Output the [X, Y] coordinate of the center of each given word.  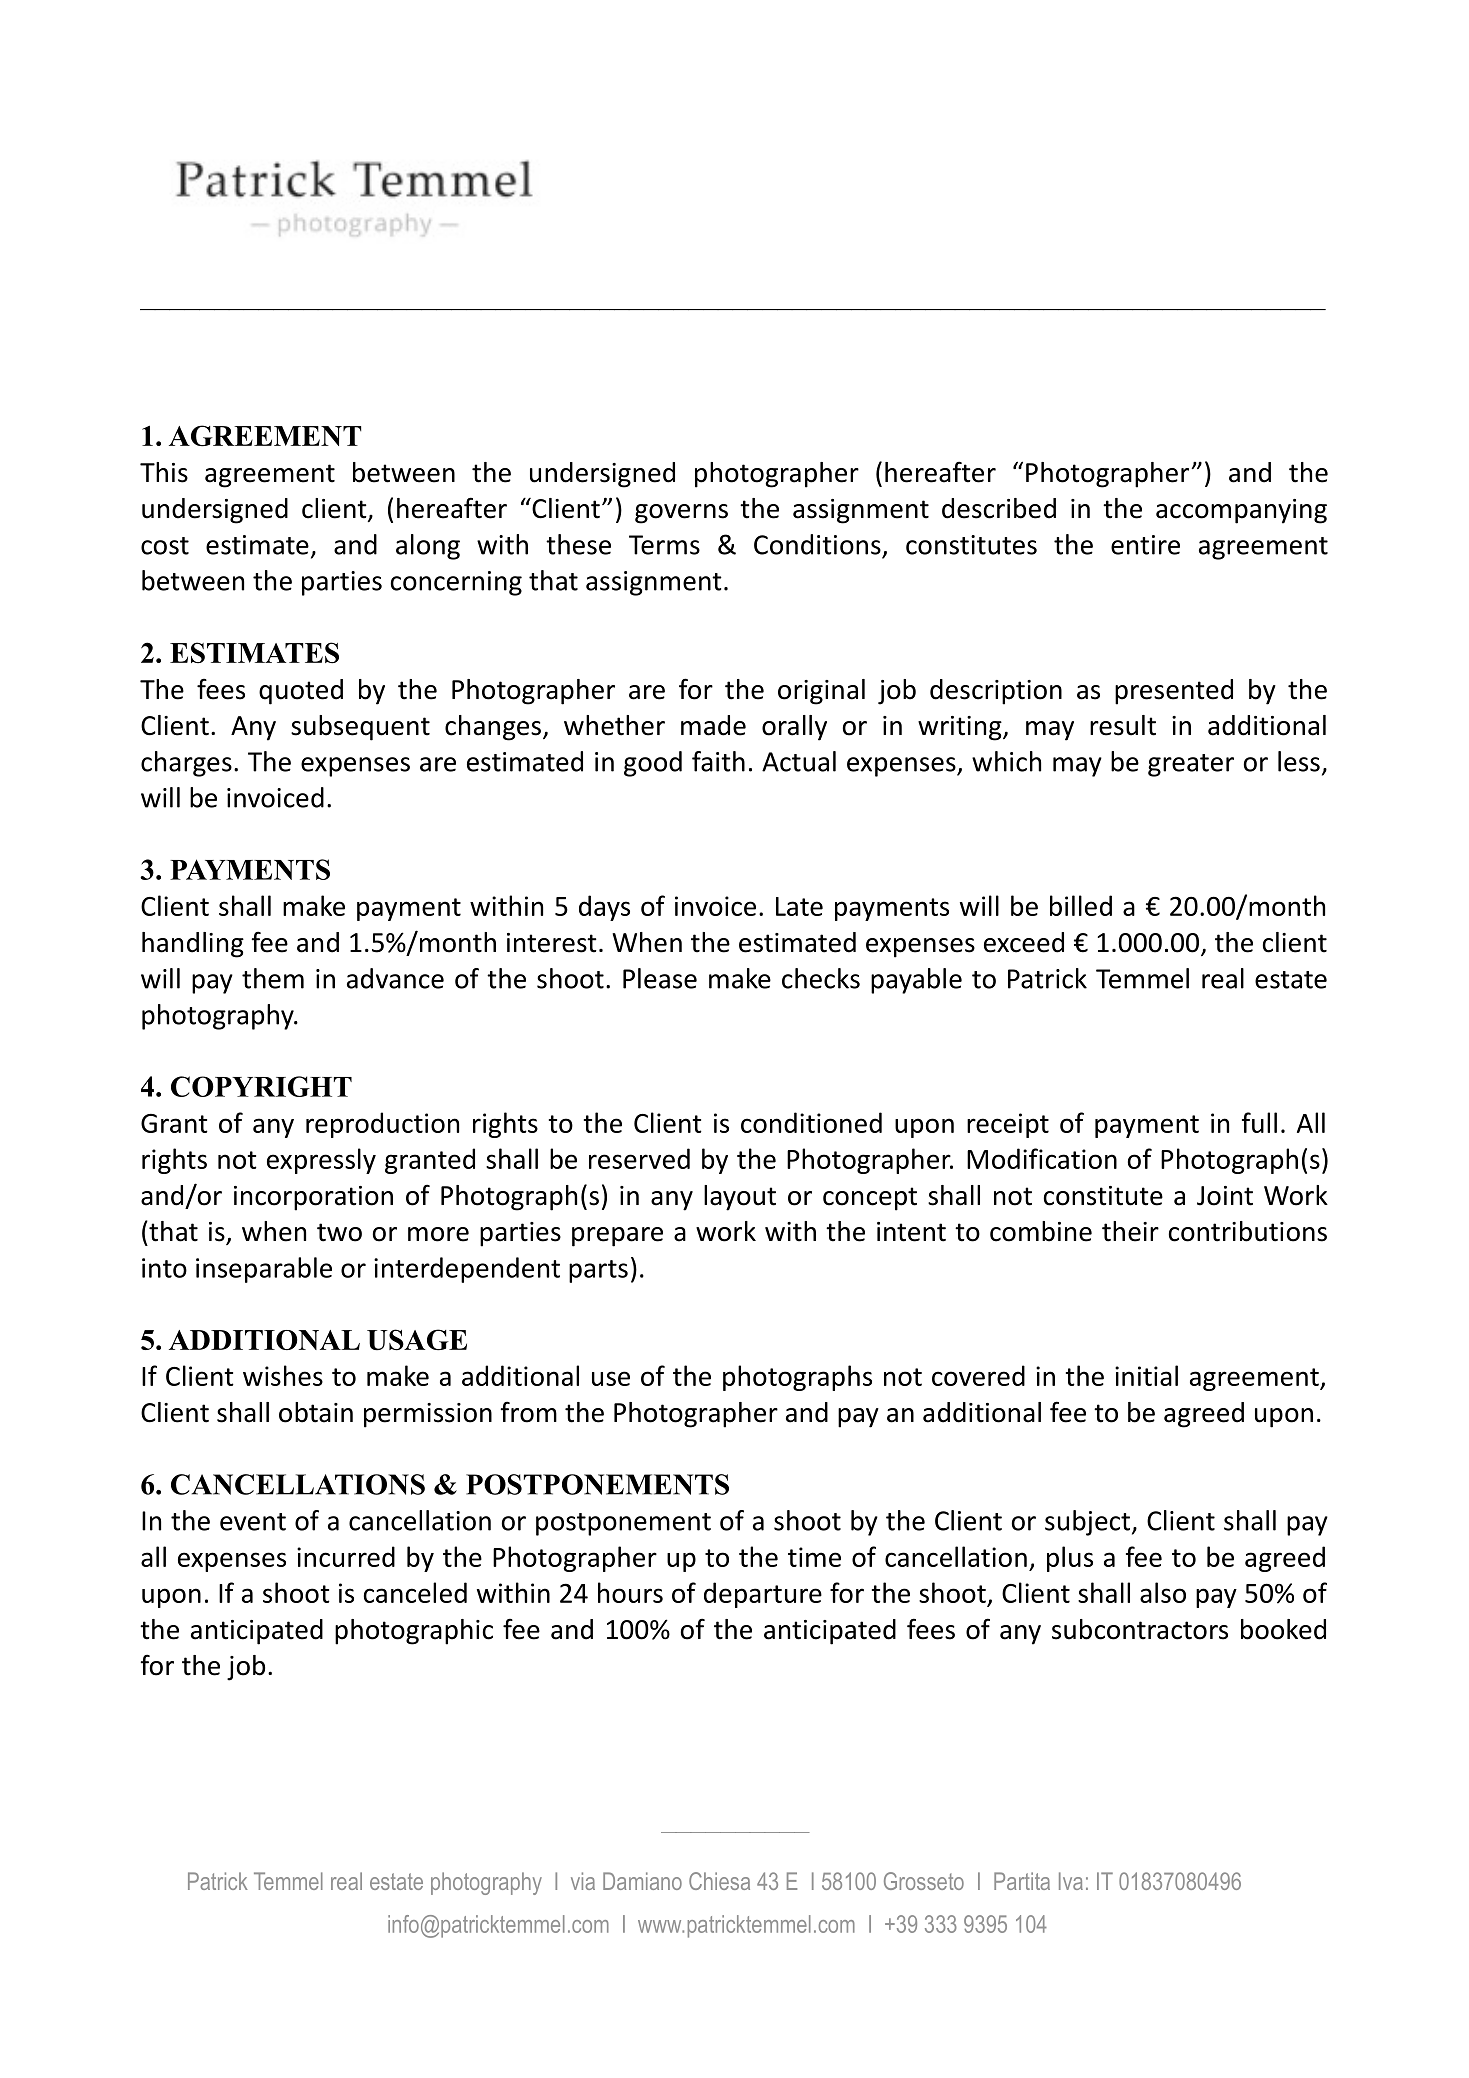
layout [740, 1198]
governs [681, 514]
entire [1145, 545]
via [583, 1881]
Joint [1225, 1196]
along [428, 547]
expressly [321, 1161]
